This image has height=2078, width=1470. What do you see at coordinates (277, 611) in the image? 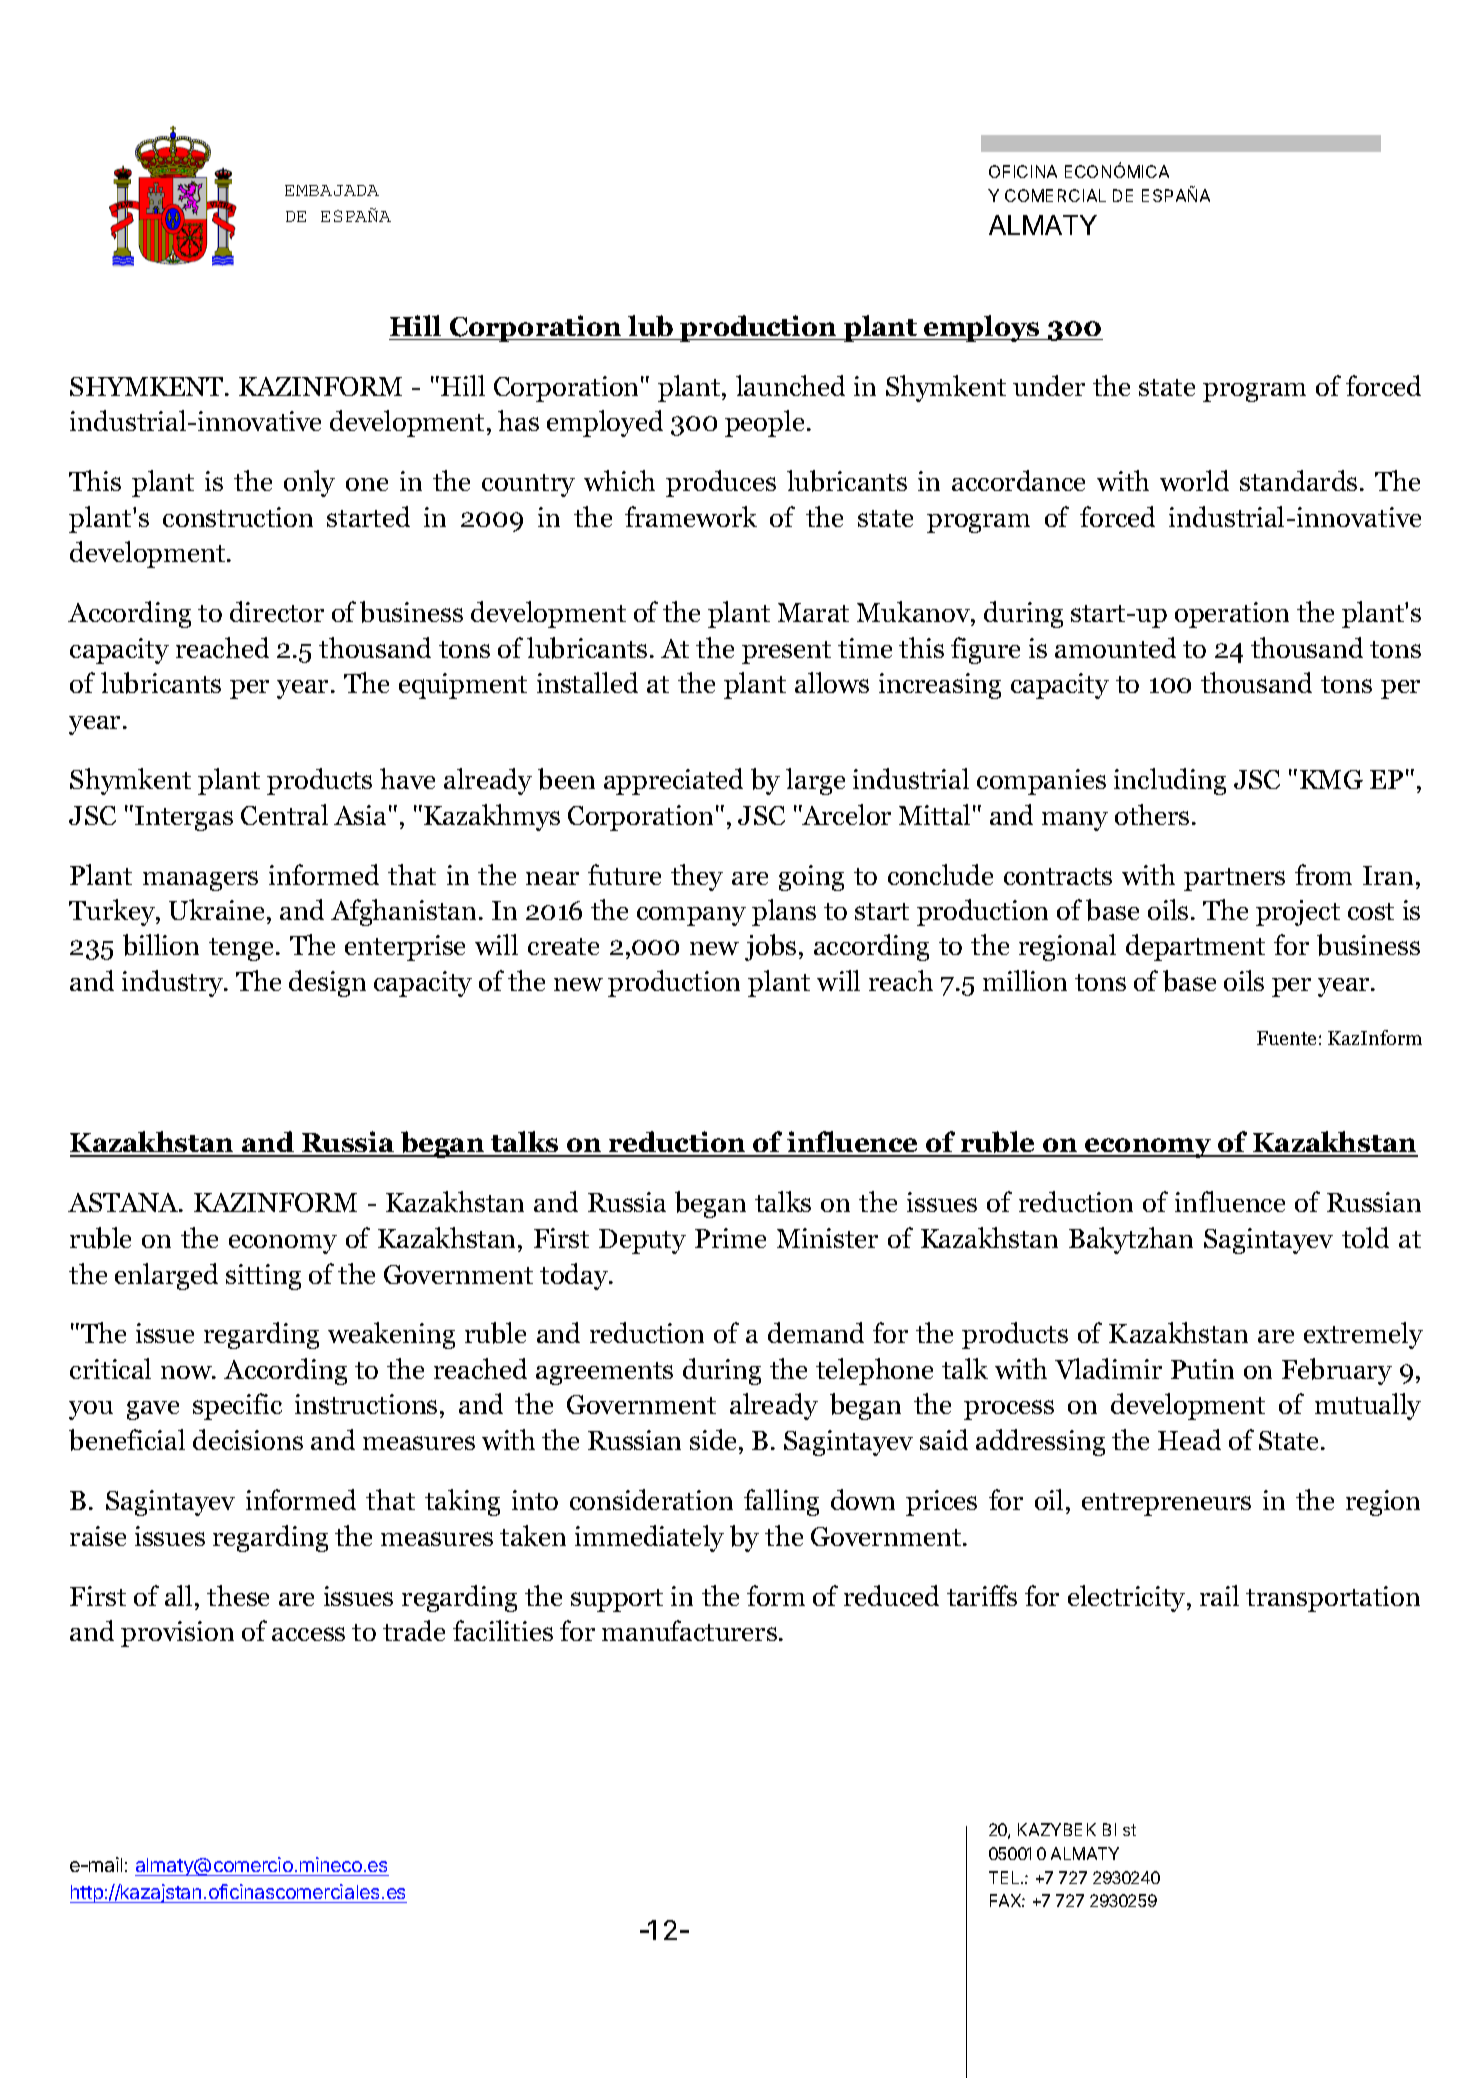
I see `director` at bounding box center [277, 611].
